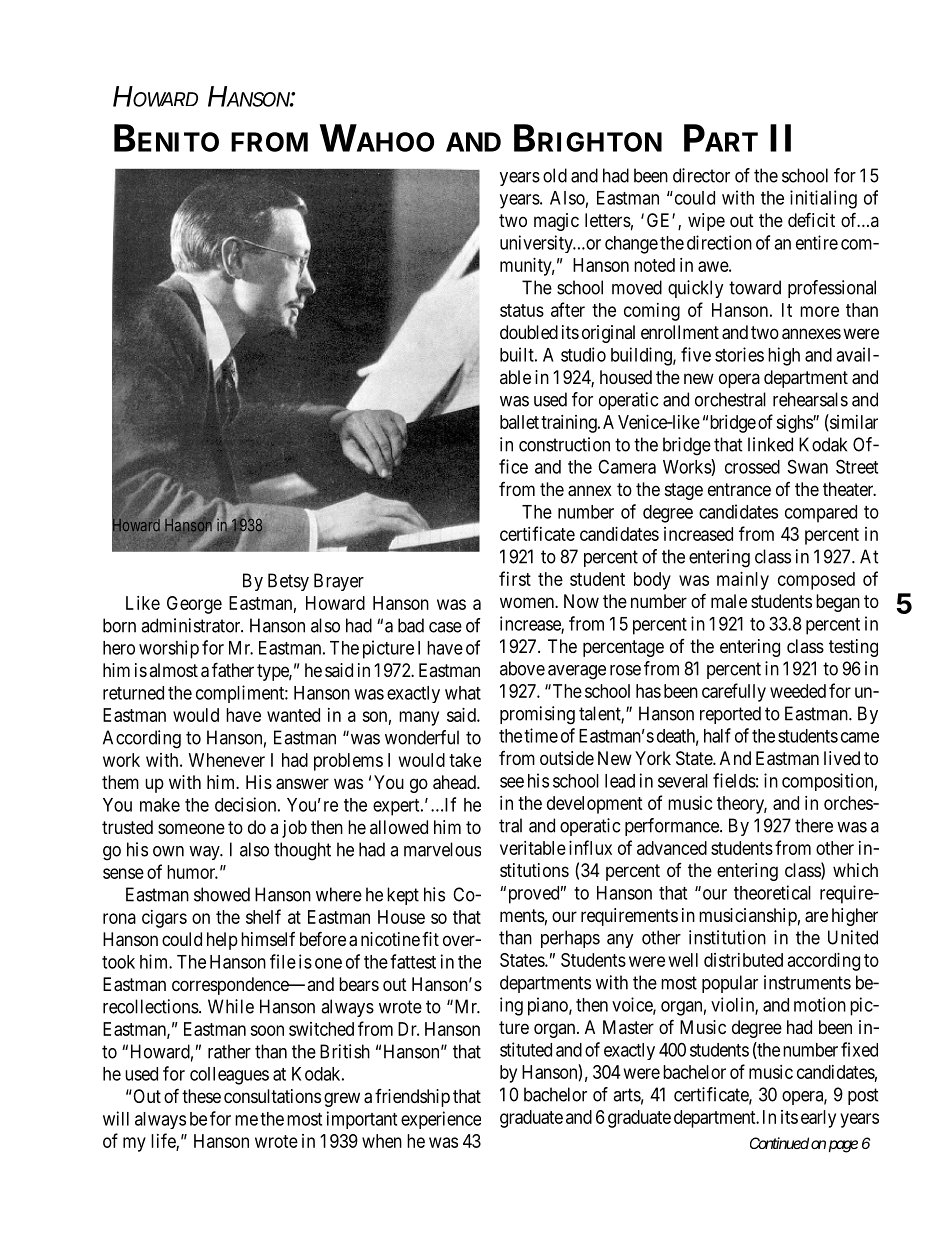 The height and width of the image is (1233, 952). I want to click on old, so click(555, 175).
